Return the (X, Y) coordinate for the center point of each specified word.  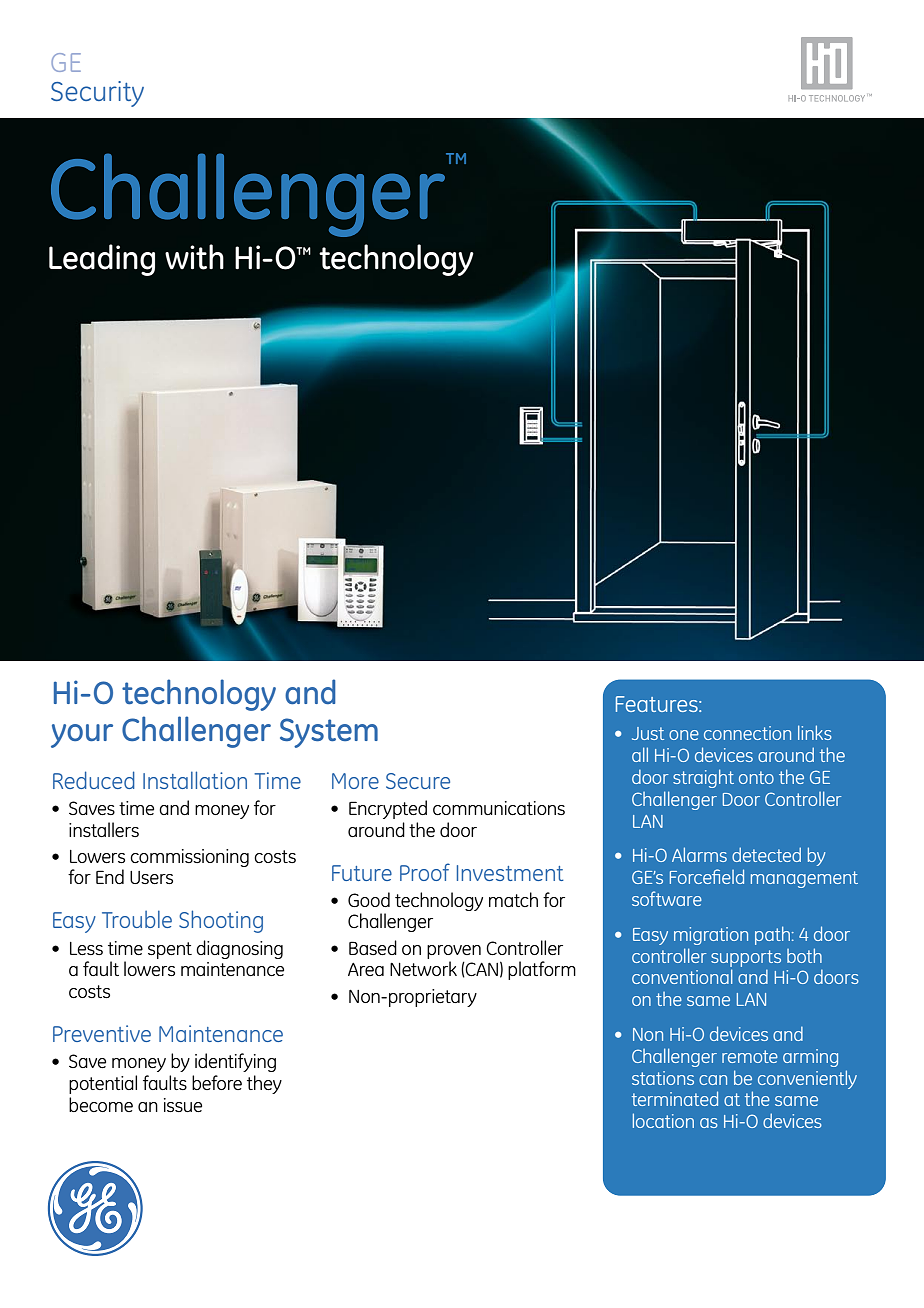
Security (97, 94)
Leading (102, 260)
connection (747, 733)
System (329, 733)
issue (183, 1105)
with (194, 257)
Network (423, 968)
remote (750, 1056)
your (82, 736)
